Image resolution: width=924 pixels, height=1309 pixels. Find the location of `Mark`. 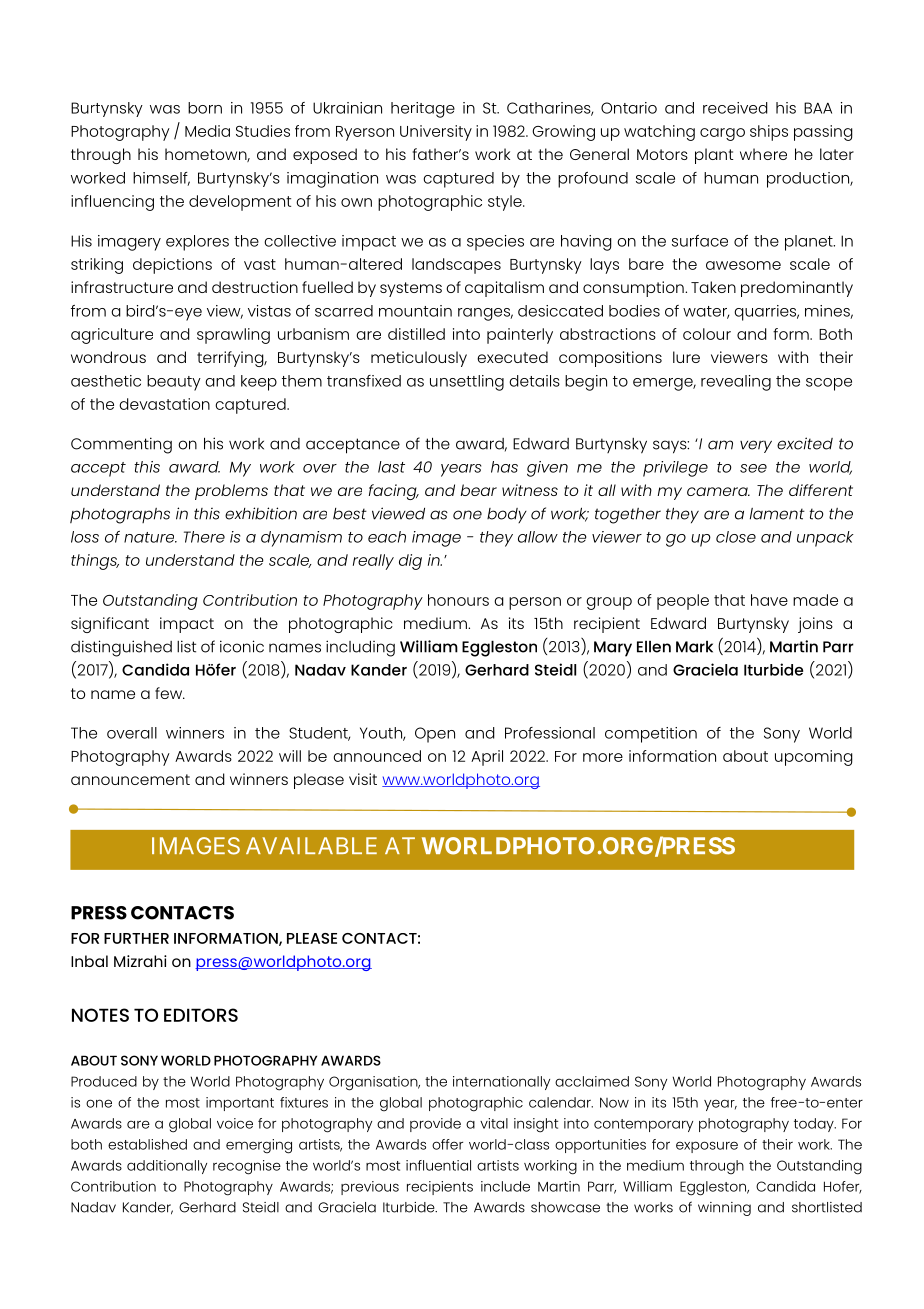

Mark is located at coordinates (694, 647).
